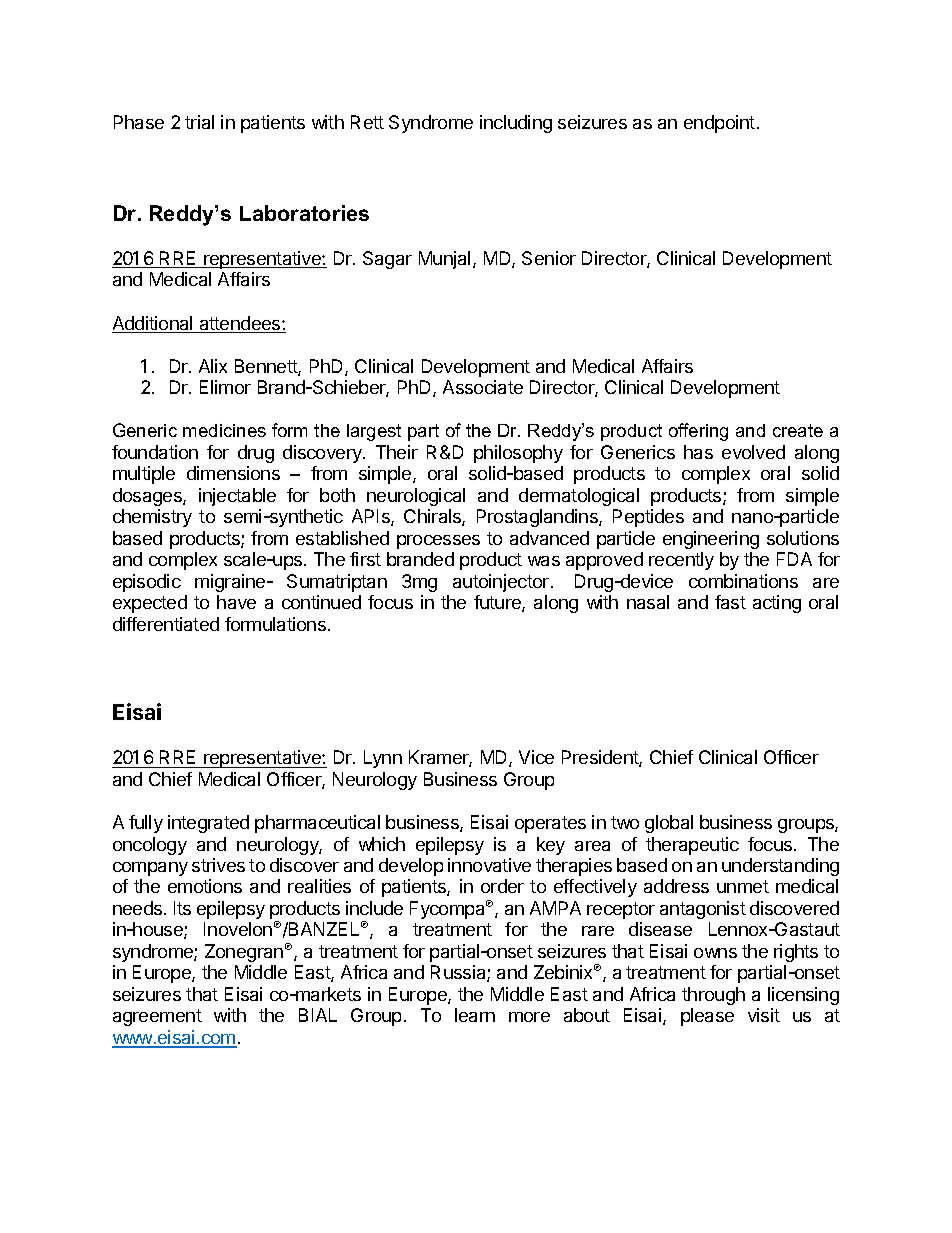 This screenshot has width=952, height=1233. Describe the element at coordinates (240, 324) in the screenshot. I see `attendees` at that location.
